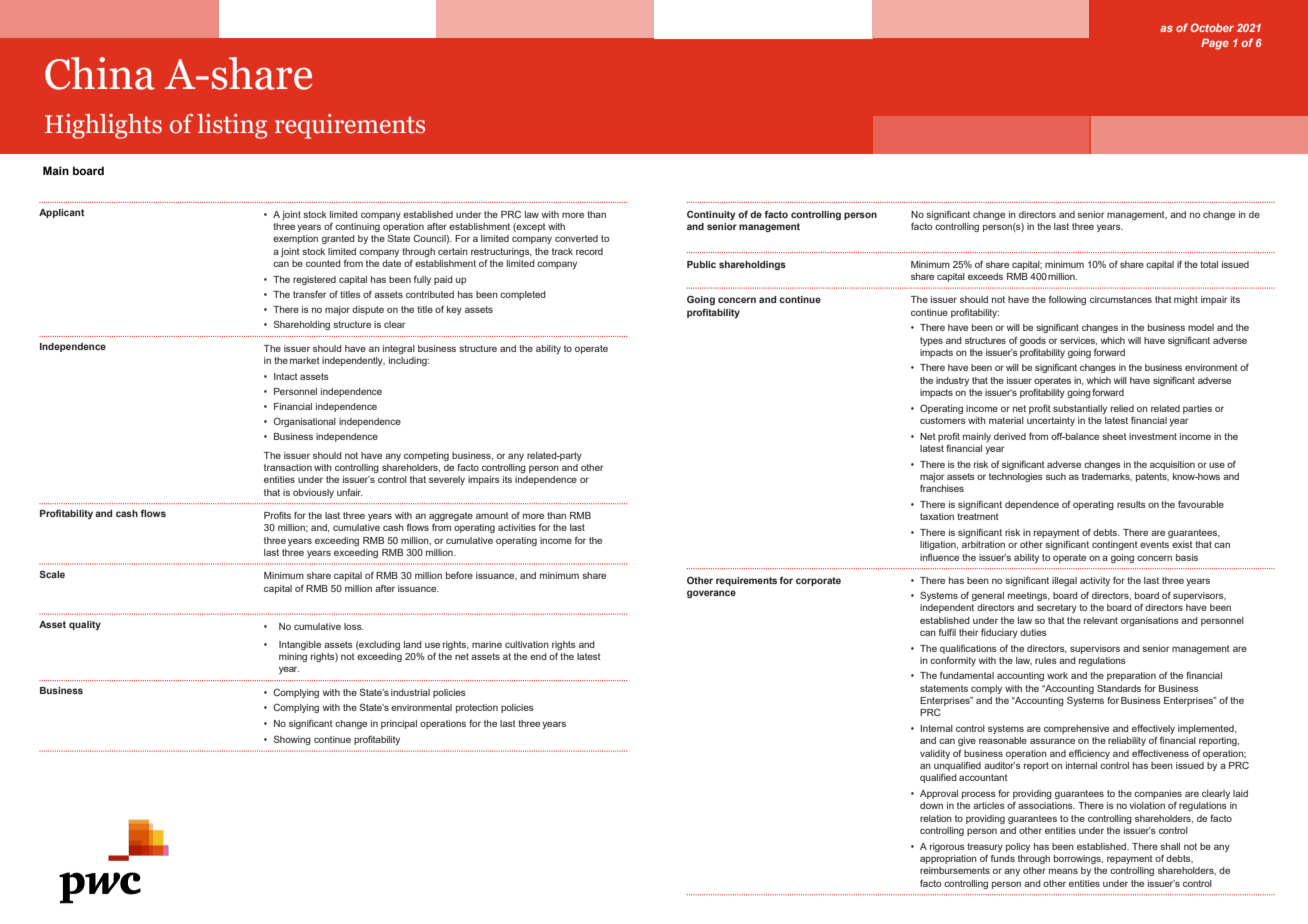 This screenshot has height=924, width=1308. I want to click on mining, so click(293, 657).
